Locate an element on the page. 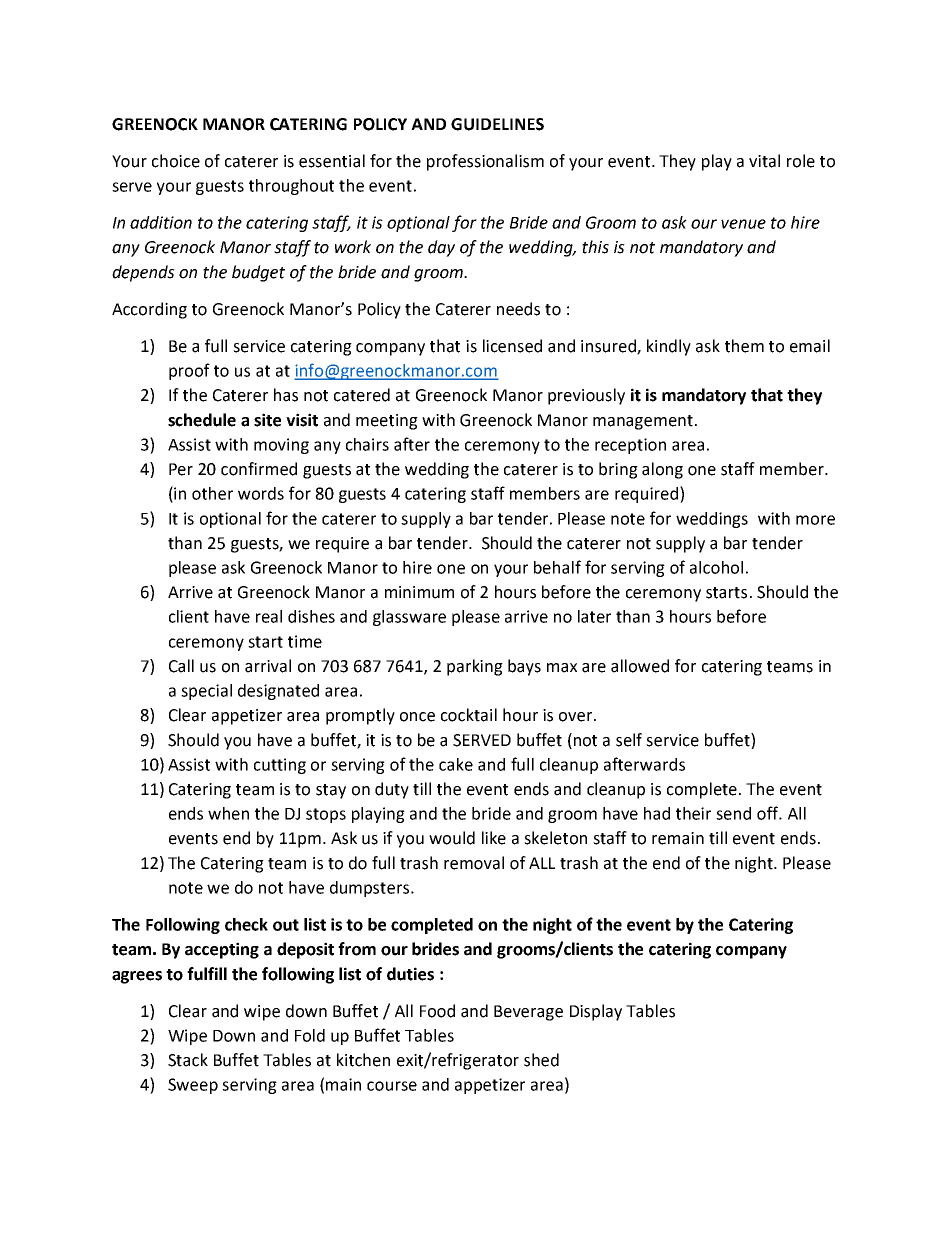 The image size is (952, 1233). Stack is located at coordinates (188, 1060).
